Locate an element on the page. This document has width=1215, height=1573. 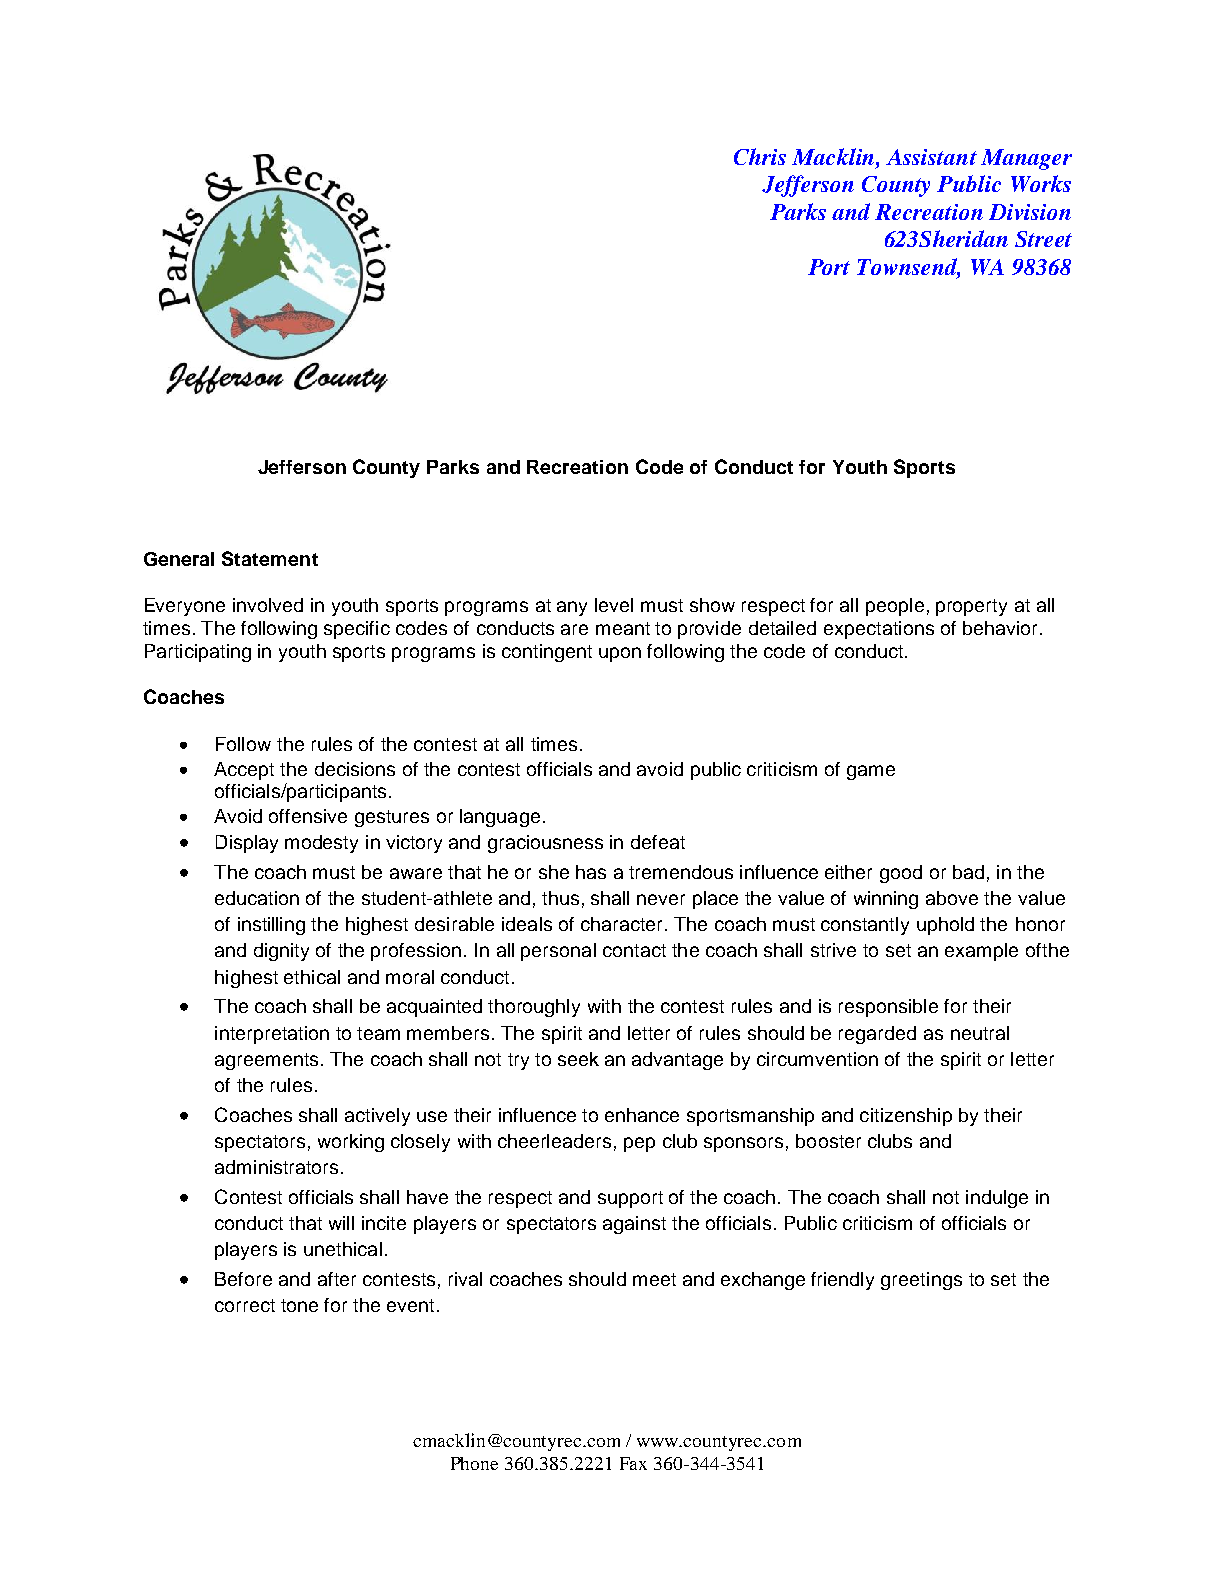
Fax is located at coordinates (633, 1463).
